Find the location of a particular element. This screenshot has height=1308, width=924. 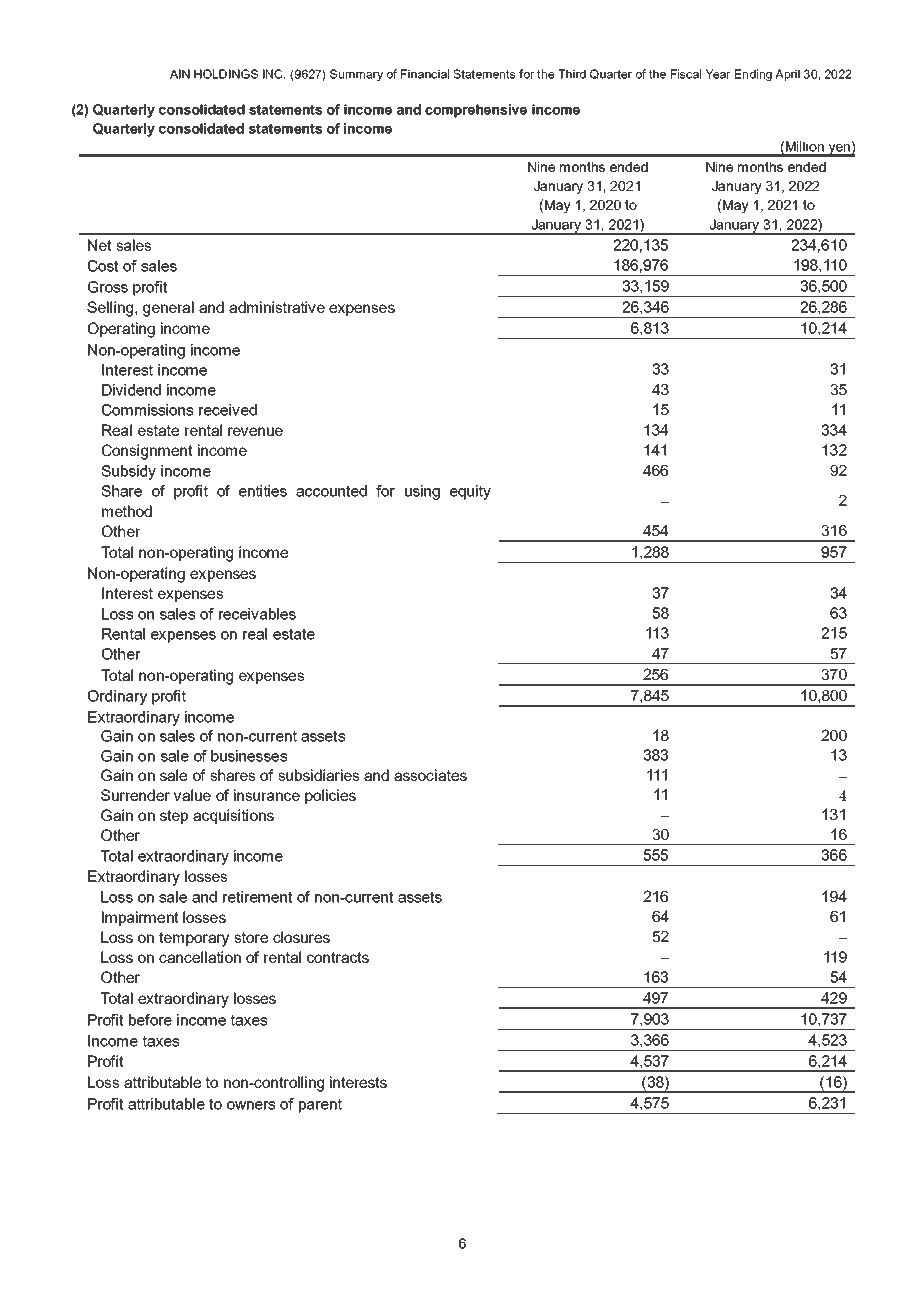

before is located at coordinates (150, 1020).
